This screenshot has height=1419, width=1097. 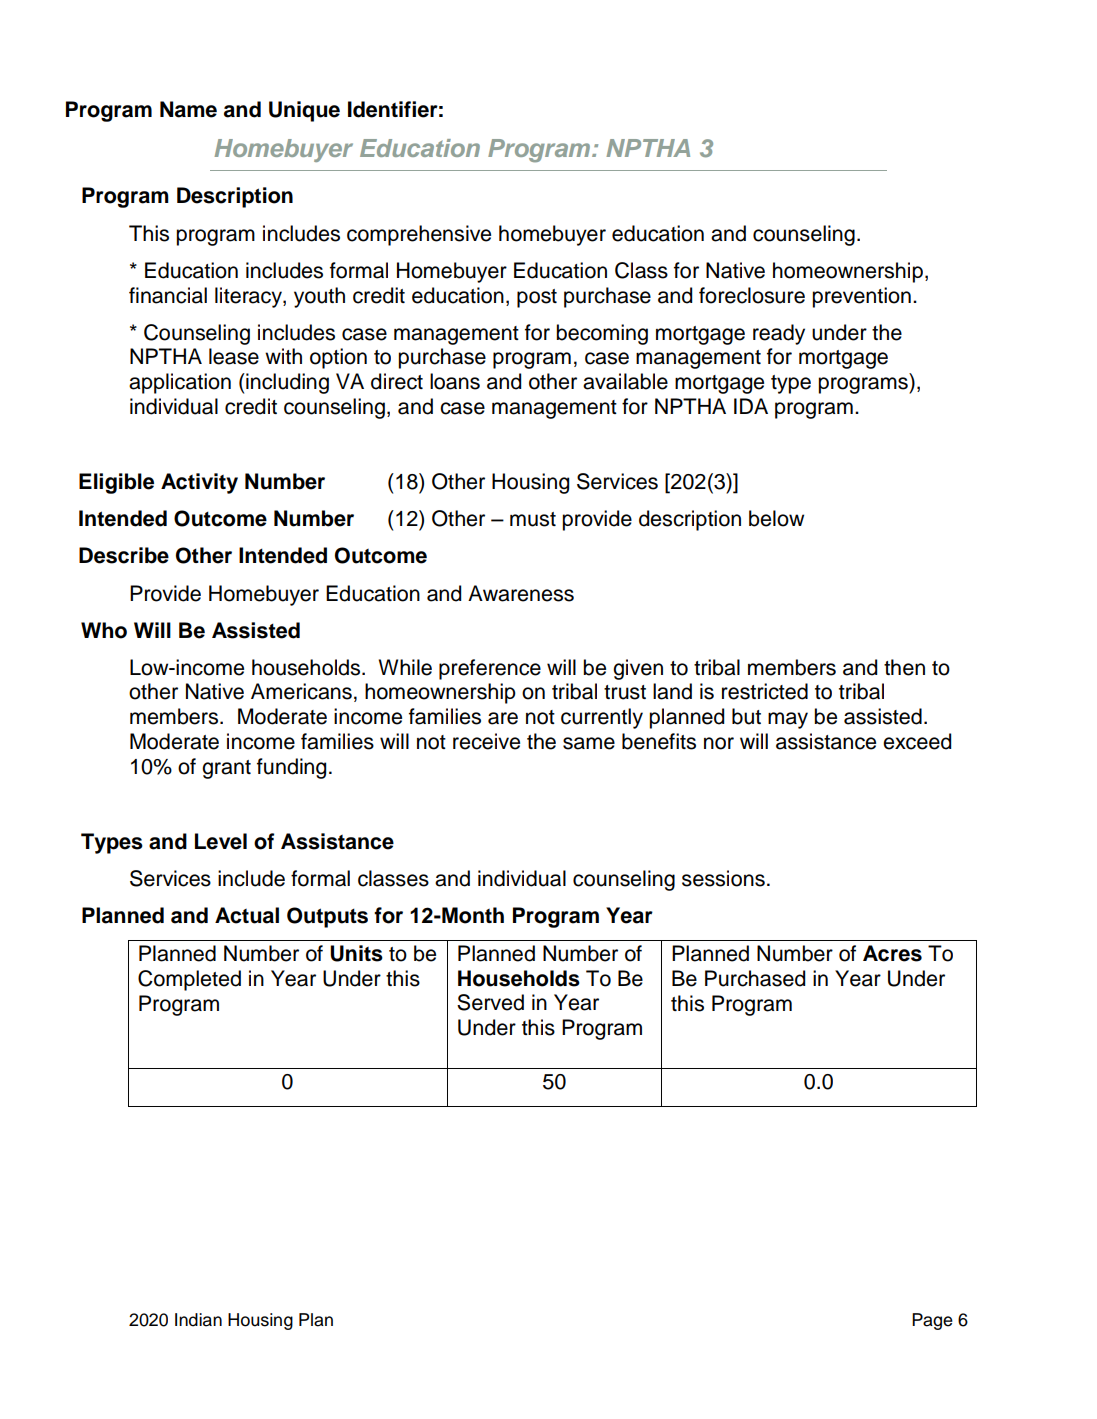 What do you see at coordinates (419, 235) in the screenshot?
I see `comprehensive` at bounding box center [419, 235].
